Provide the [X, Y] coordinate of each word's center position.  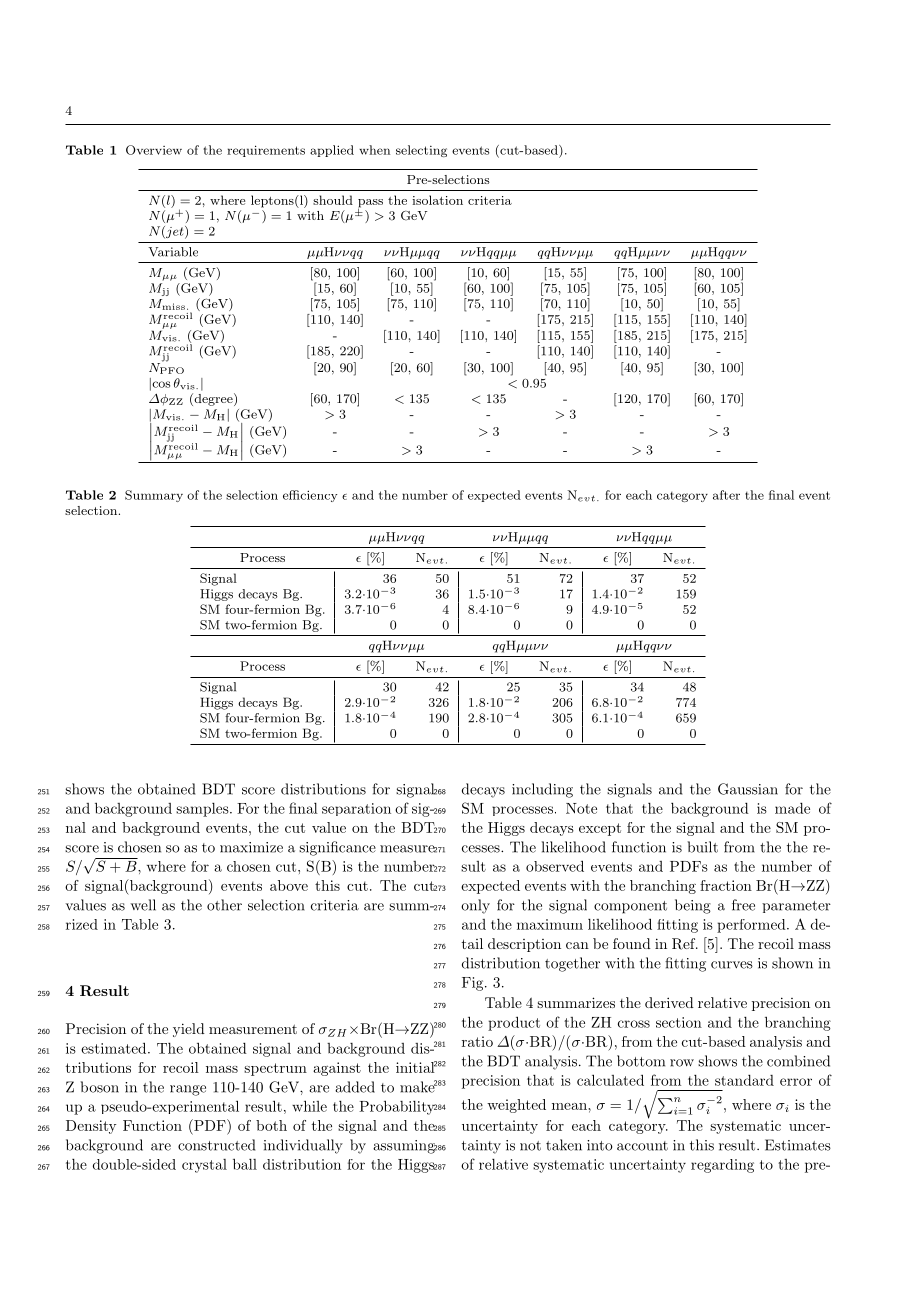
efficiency [310, 496]
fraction [726, 885]
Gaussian [748, 789]
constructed [216, 1145]
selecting [421, 151]
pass [370, 204]
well [143, 905]
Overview [154, 150]
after [726, 495]
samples [203, 810]
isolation [437, 200]
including [542, 790]
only [475, 906]
